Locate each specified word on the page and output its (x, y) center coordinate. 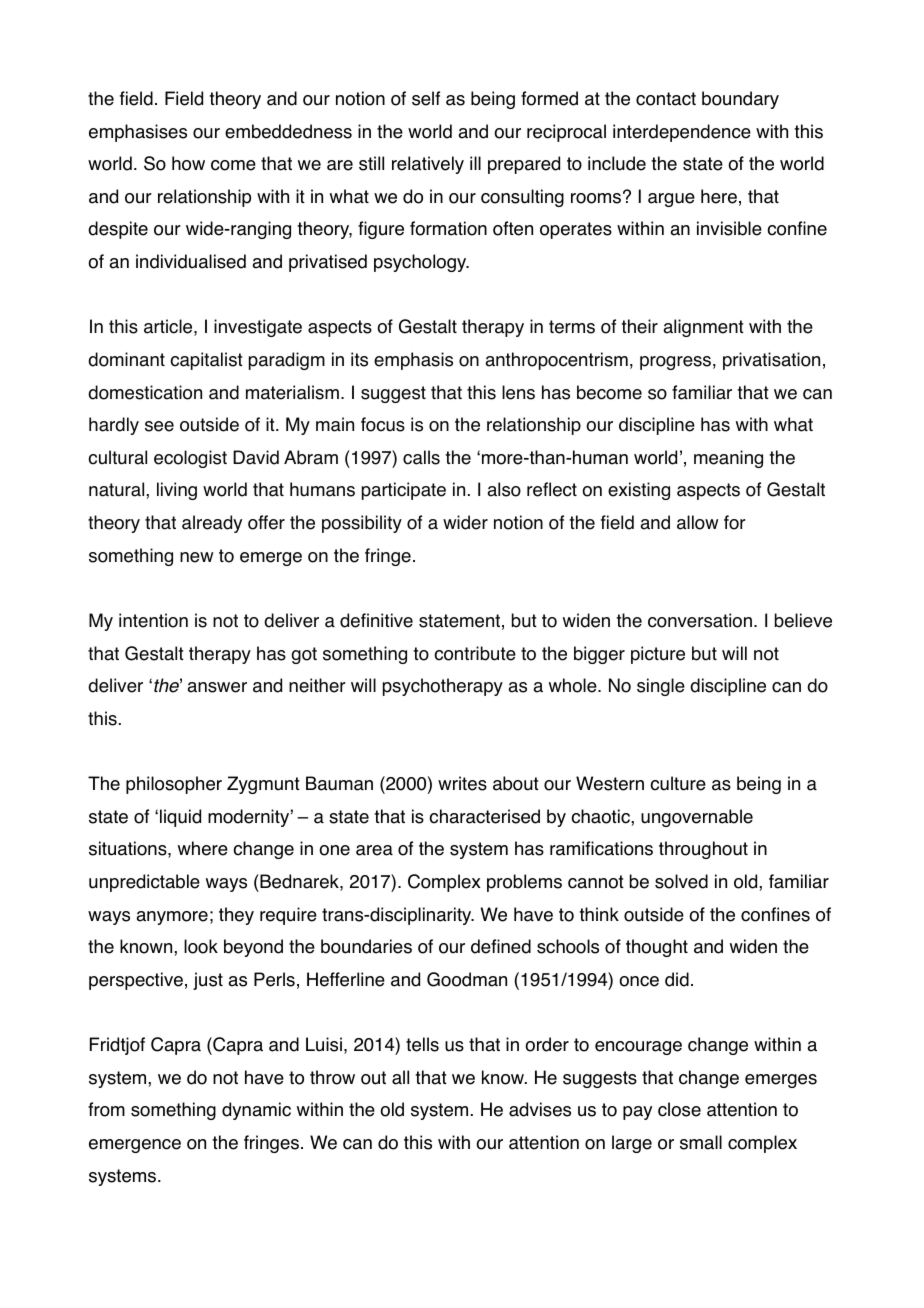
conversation (700, 620)
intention (153, 620)
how (188, 163)
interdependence (682, 133)
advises (540, 1109)
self (426, 98)
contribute (475, 653)
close (679, 1109)
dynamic (256, 1111)
